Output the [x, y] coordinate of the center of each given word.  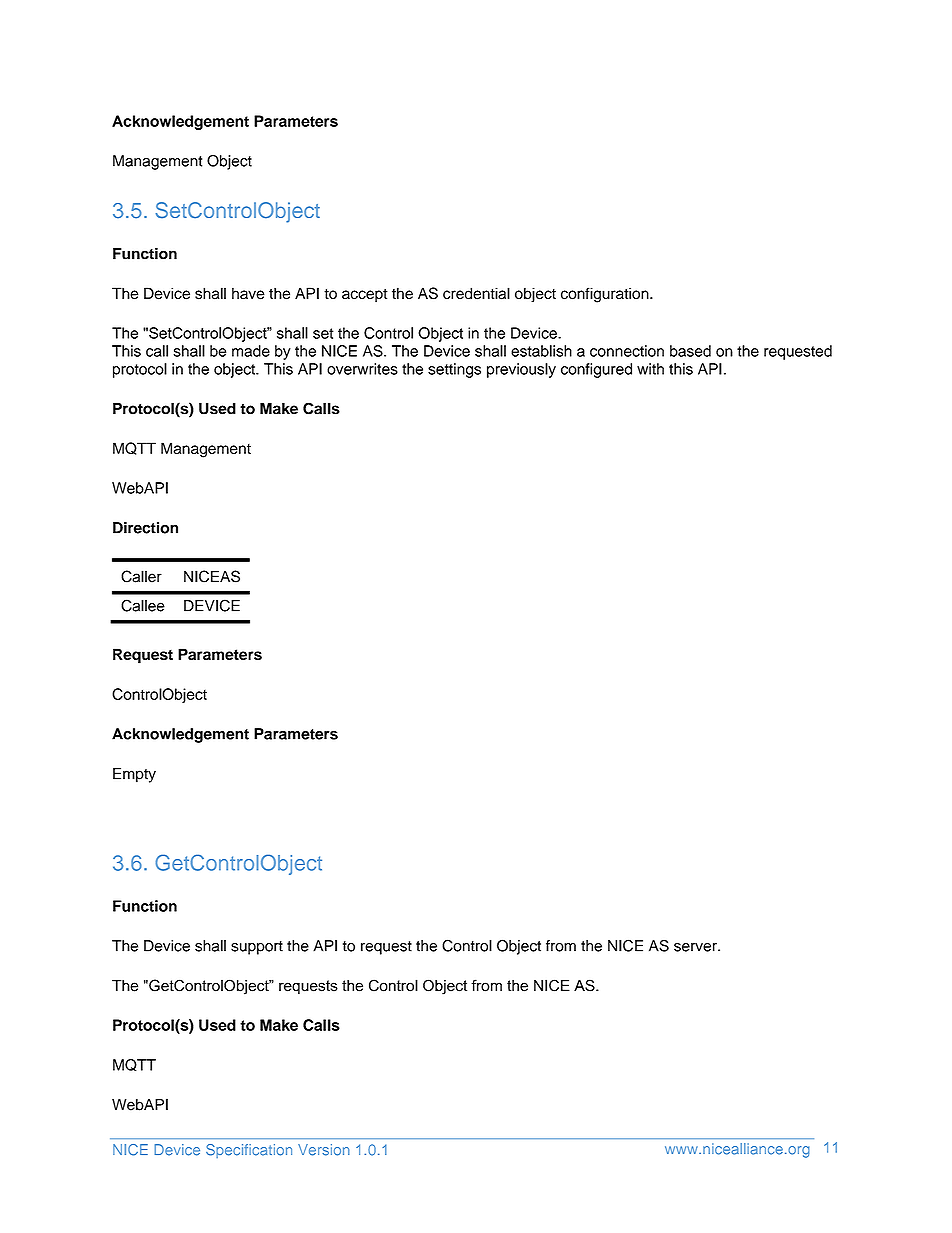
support [257, 948]
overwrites [362, 369]
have [248, 293]
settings [454, 370]
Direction [145, 528]
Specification [249, 1151]
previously [521, 370]
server [696, 947]
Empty [134, 775]
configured [596, 370]
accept [365, 296]
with [650, 369]
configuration [606, 295]
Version [324, 1150]
